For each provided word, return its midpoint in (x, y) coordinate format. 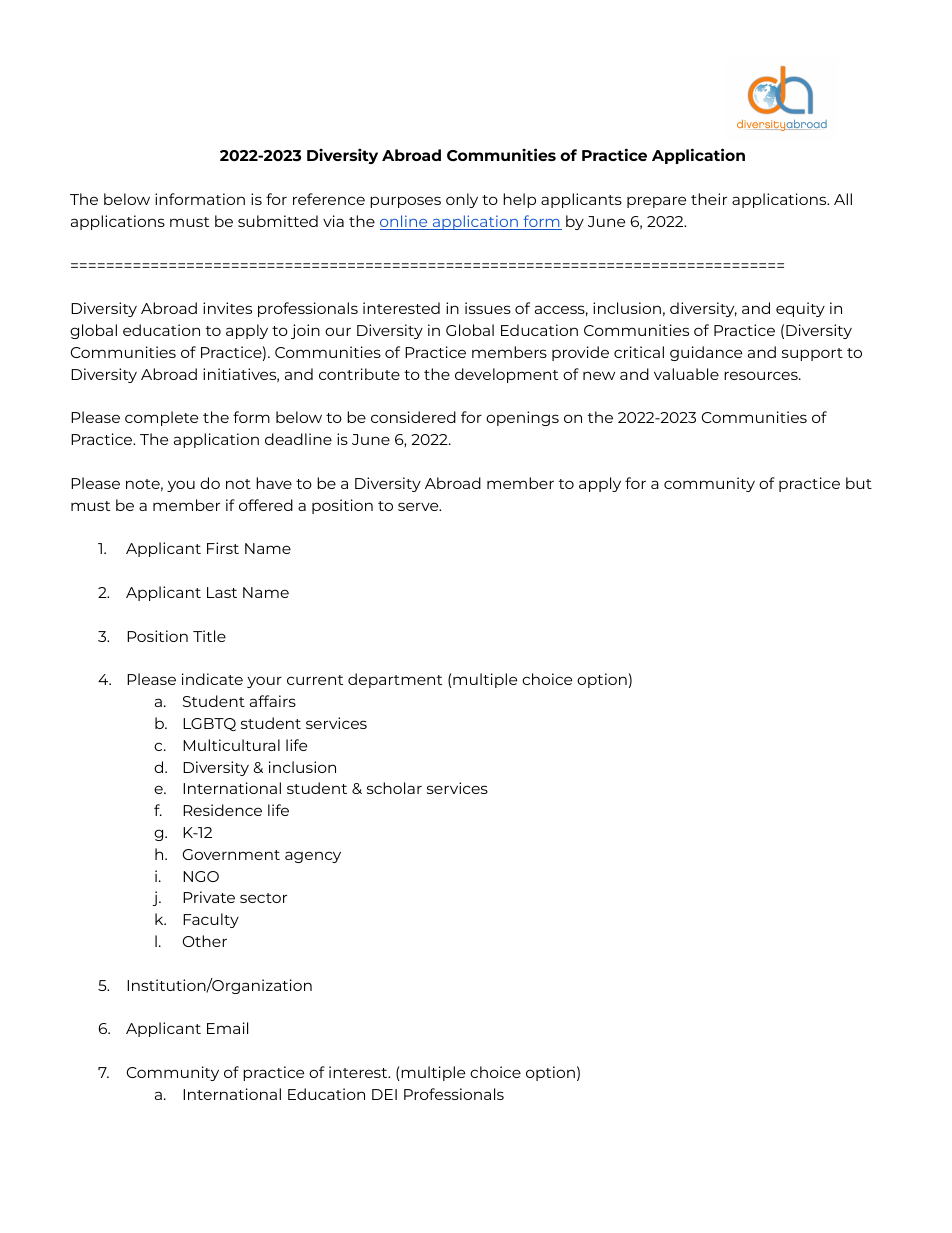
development (506, 375)
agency (313, 857)
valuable (686, 374)
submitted (278, 221)
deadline (298, 439)
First (223, 548)
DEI (384, 1094)
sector (263, 898)
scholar (394, 788)
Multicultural (231, 745)
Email (227, 1028)
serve (419, 506)
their (709, 199)
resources (762, 375)
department (395, 680)
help (519, 200)
